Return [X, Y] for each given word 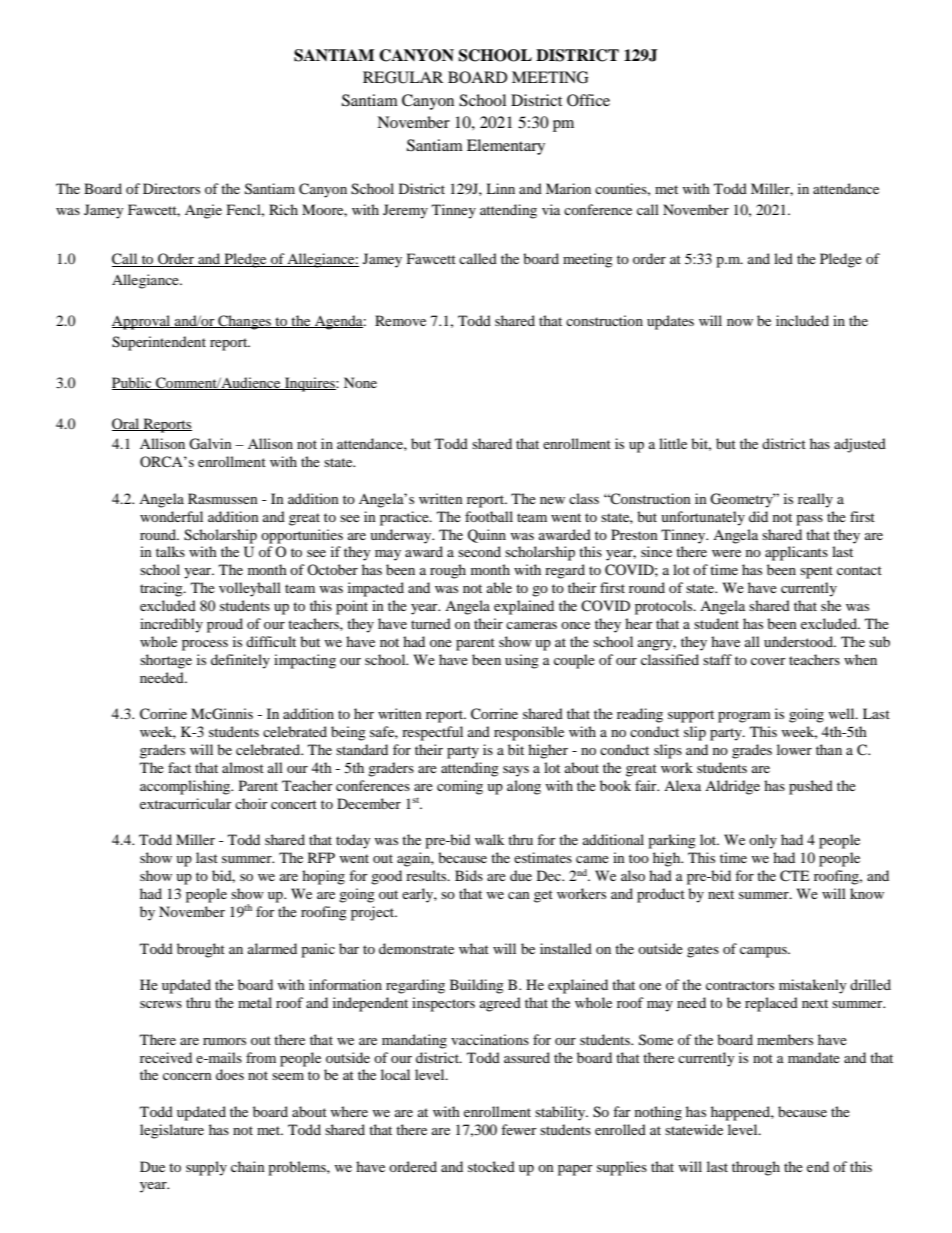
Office [588, 100]
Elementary [506, 147]
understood [800, 641]
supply [206, 1168]
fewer [519, 1129]
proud [225, 625]
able [499, 587]
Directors [171, 188]
